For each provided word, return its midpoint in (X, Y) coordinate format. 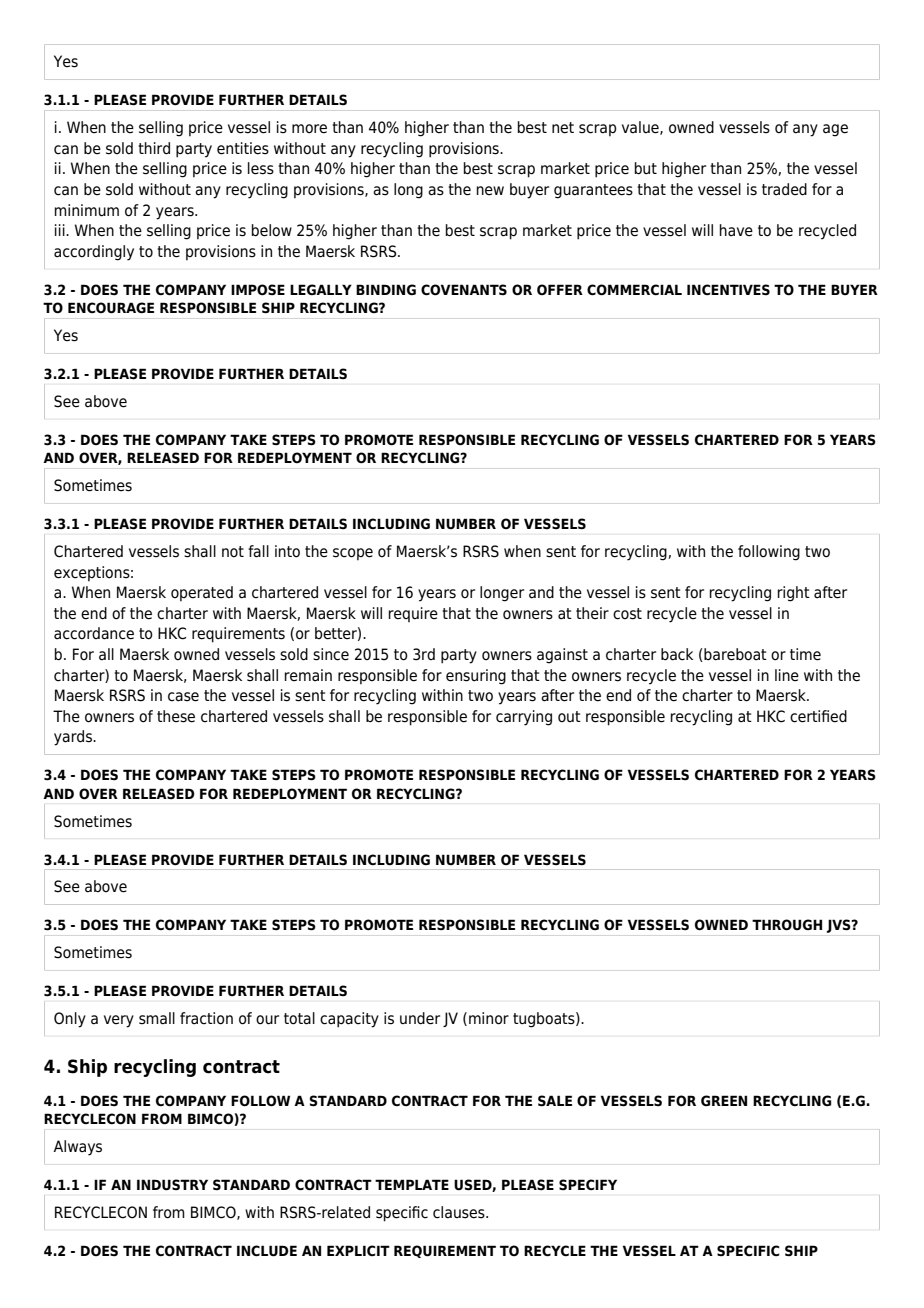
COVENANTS (464, 290)
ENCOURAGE (111, 308)
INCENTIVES (728, 289)
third (154, 148)
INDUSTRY (172, 1185)
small (157, 1018)
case (183, 697)
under (420, 1018)
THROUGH (787, 925)
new (490, 190)
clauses (460, 1212)
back (677, 654)
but (645, 168)
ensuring (476, 677)
